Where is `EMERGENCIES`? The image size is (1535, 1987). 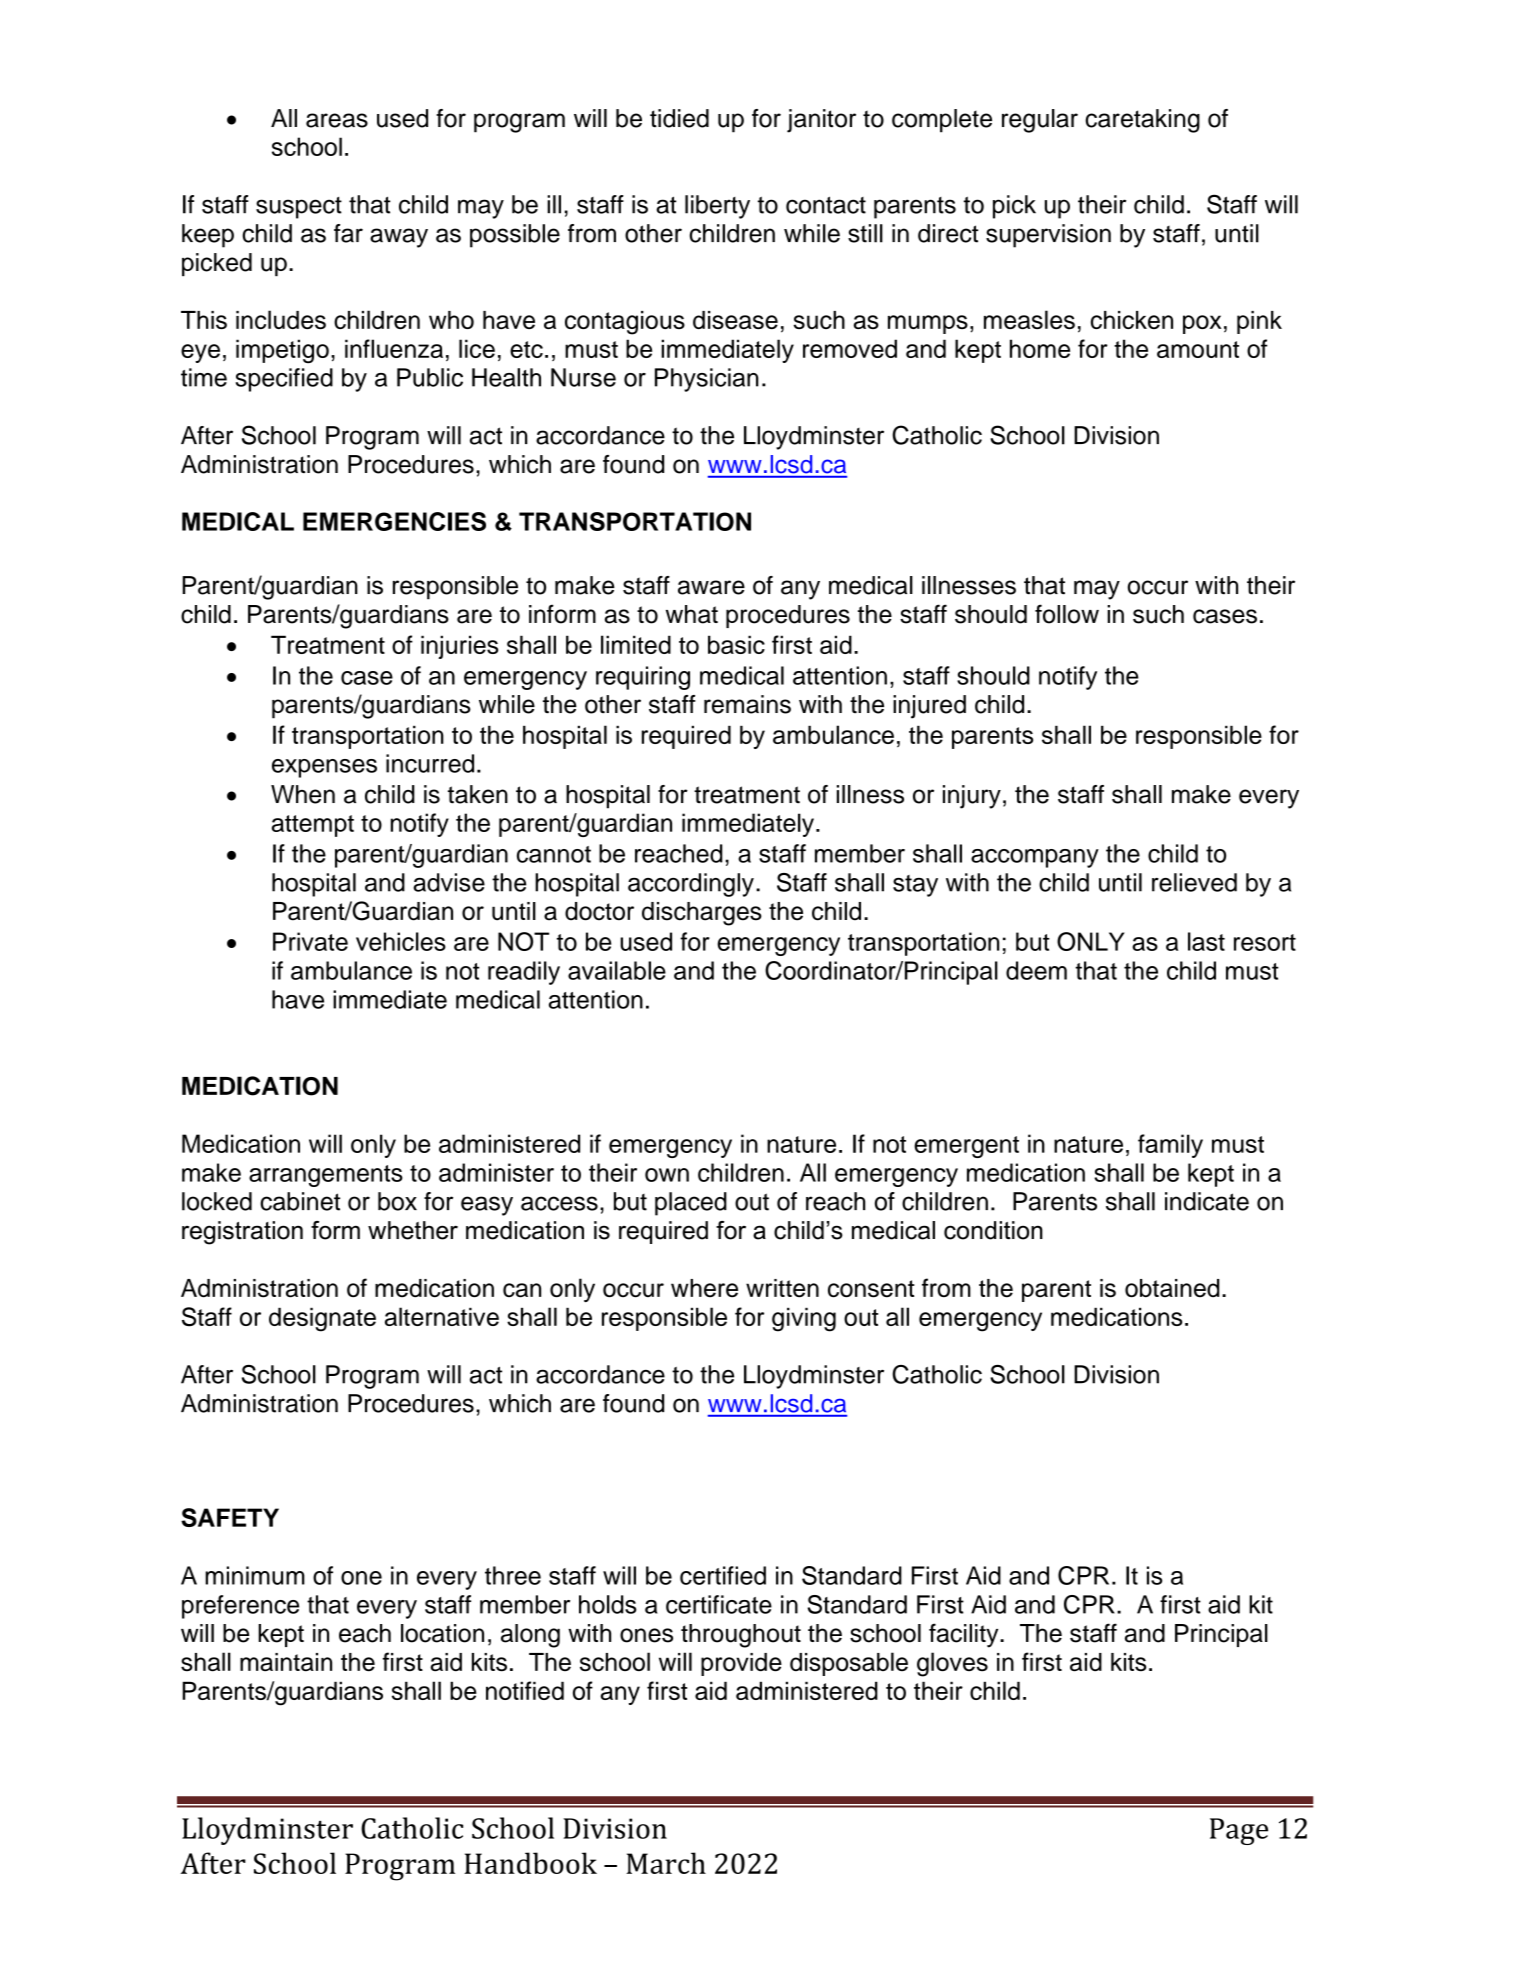
EMERGENCIES is located at coordinates (394, 521).
